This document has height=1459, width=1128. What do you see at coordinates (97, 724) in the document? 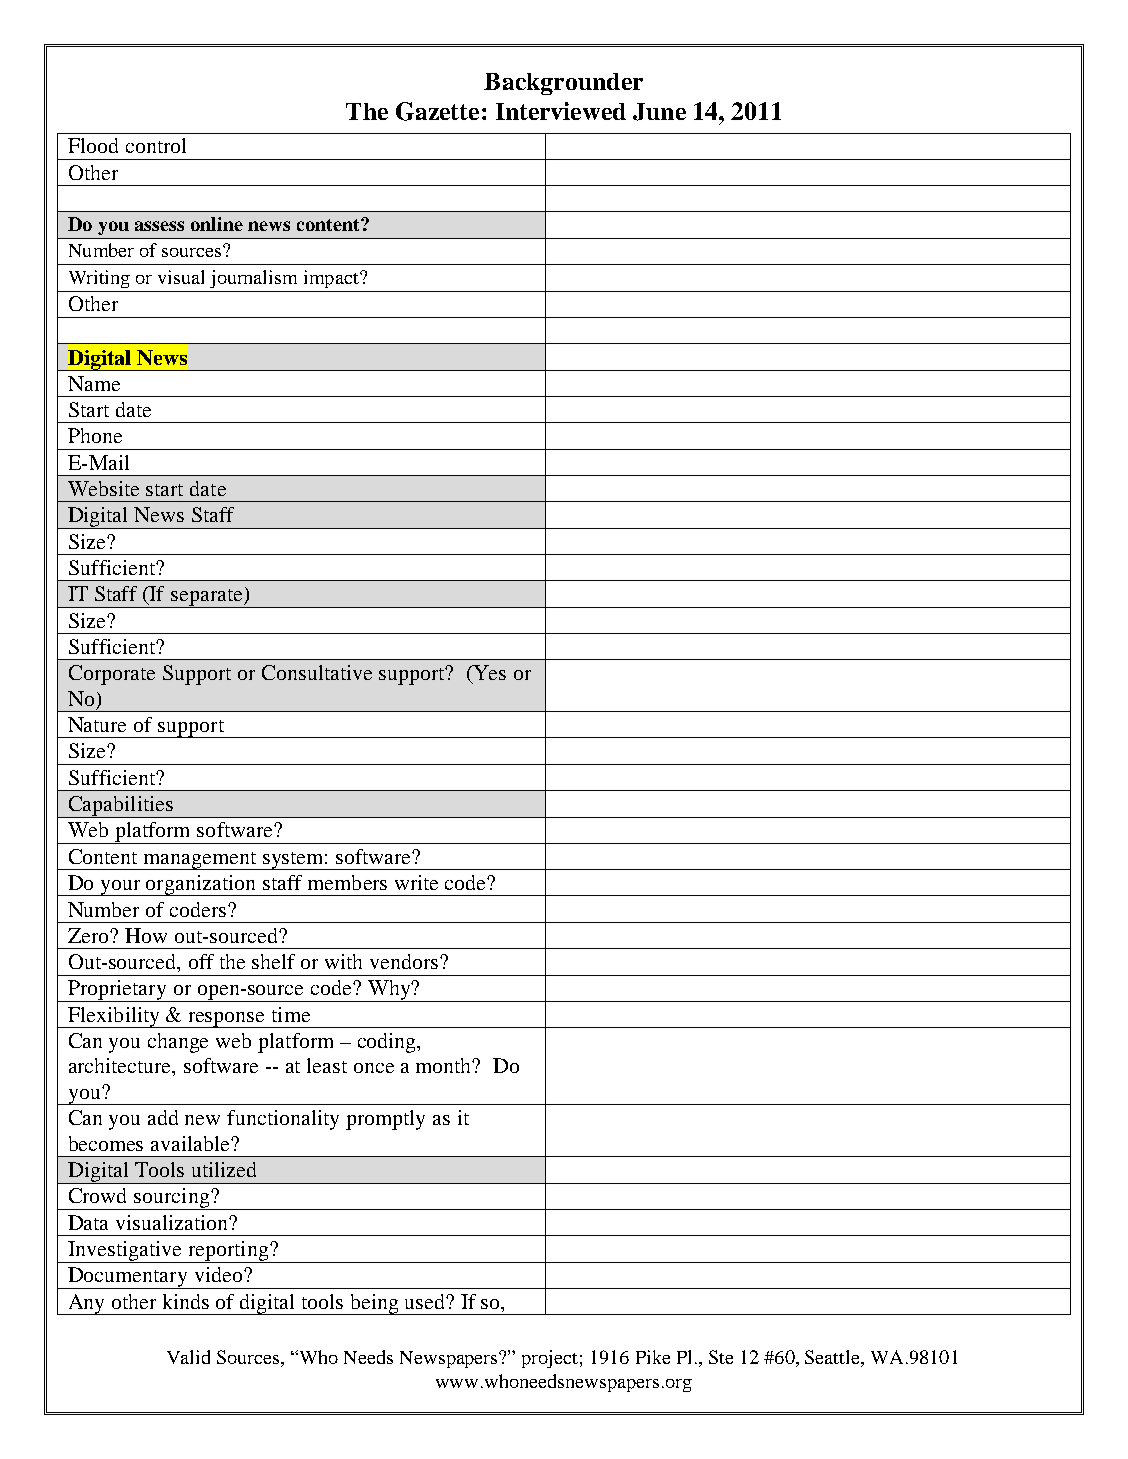
I see `Nature` at bounding box center [97, 724].
